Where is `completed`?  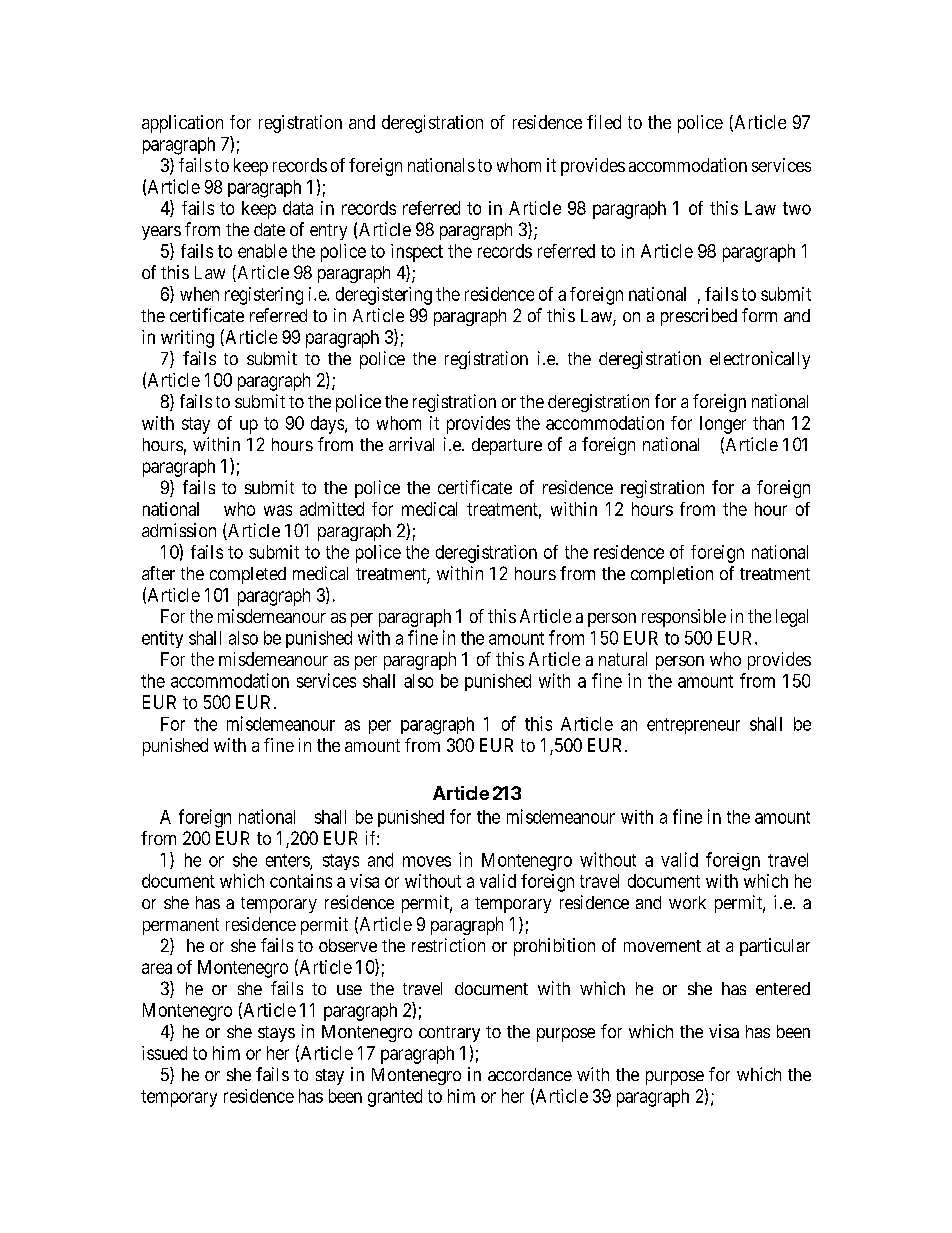 completed is located at coordinates (248, 575).
